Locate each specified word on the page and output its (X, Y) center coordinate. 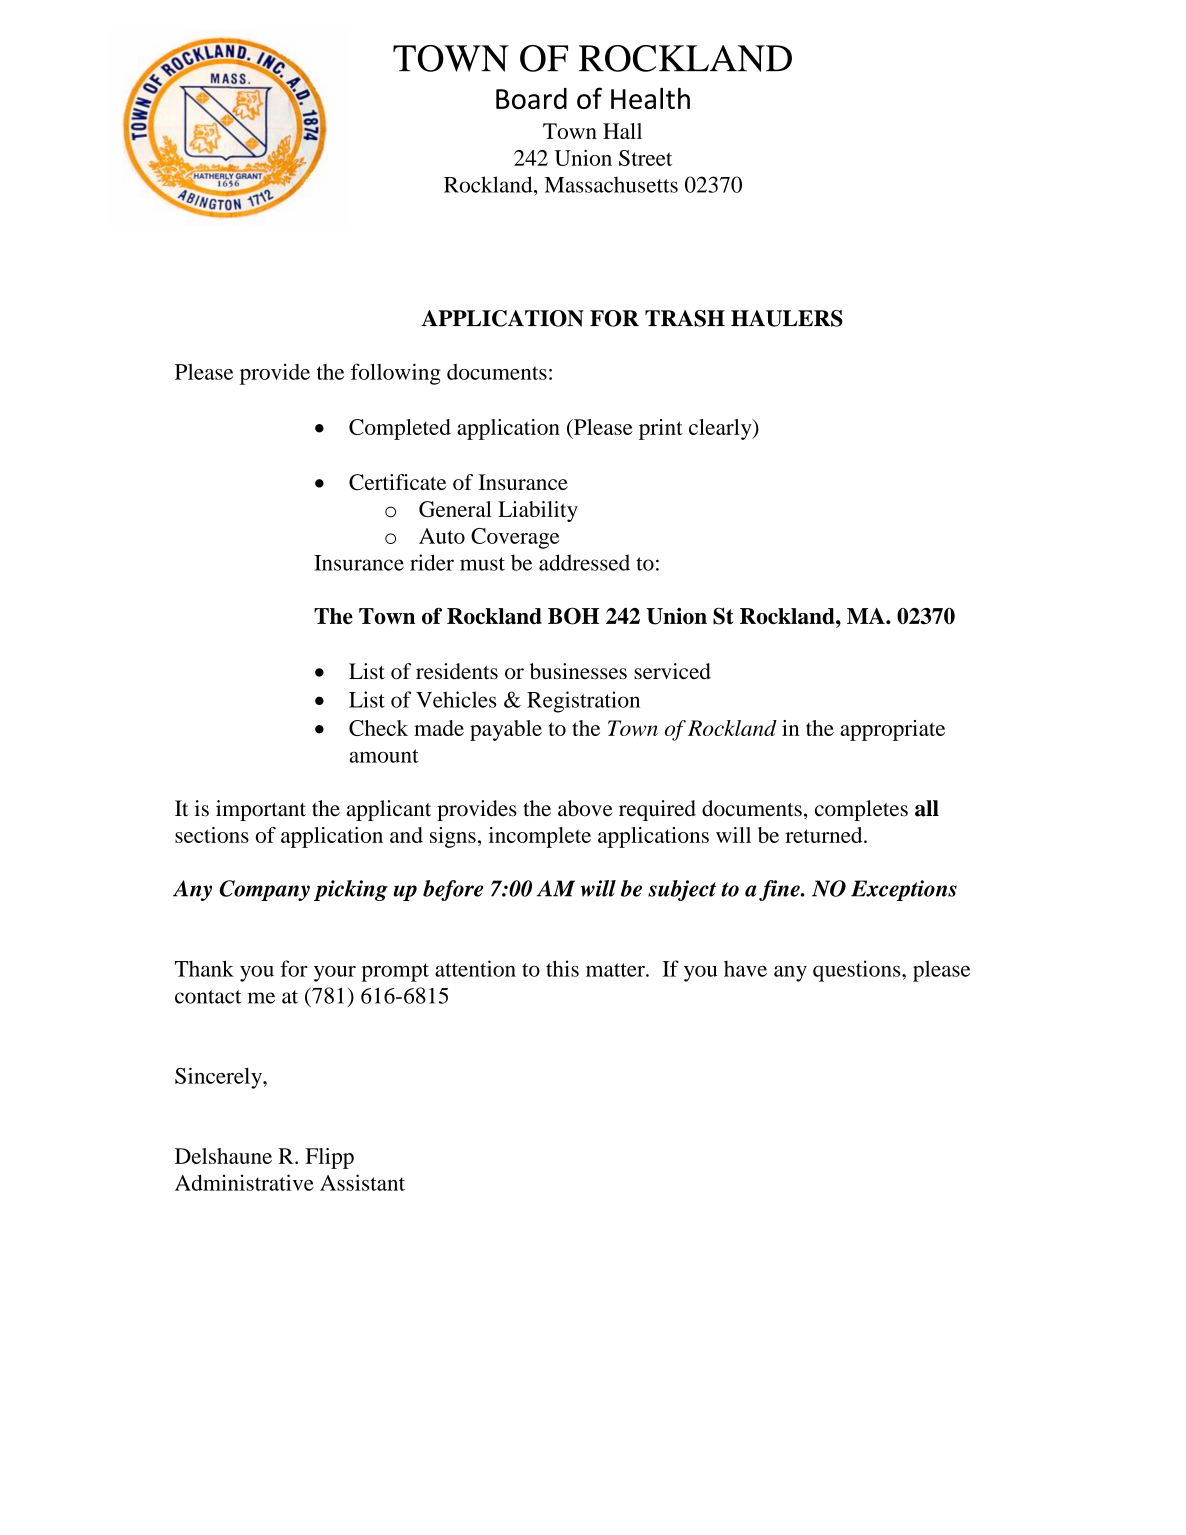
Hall (622, 131)
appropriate (892, 730)
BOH (573, 616)
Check (378, 728)
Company (265, 890)
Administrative (244, 1182)
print (661, 429)
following (396, 374)
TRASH (685, 318)
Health (650, 98)
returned (825, 835)
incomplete (540, 837)
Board (531, 98)
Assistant (362, 1182)
